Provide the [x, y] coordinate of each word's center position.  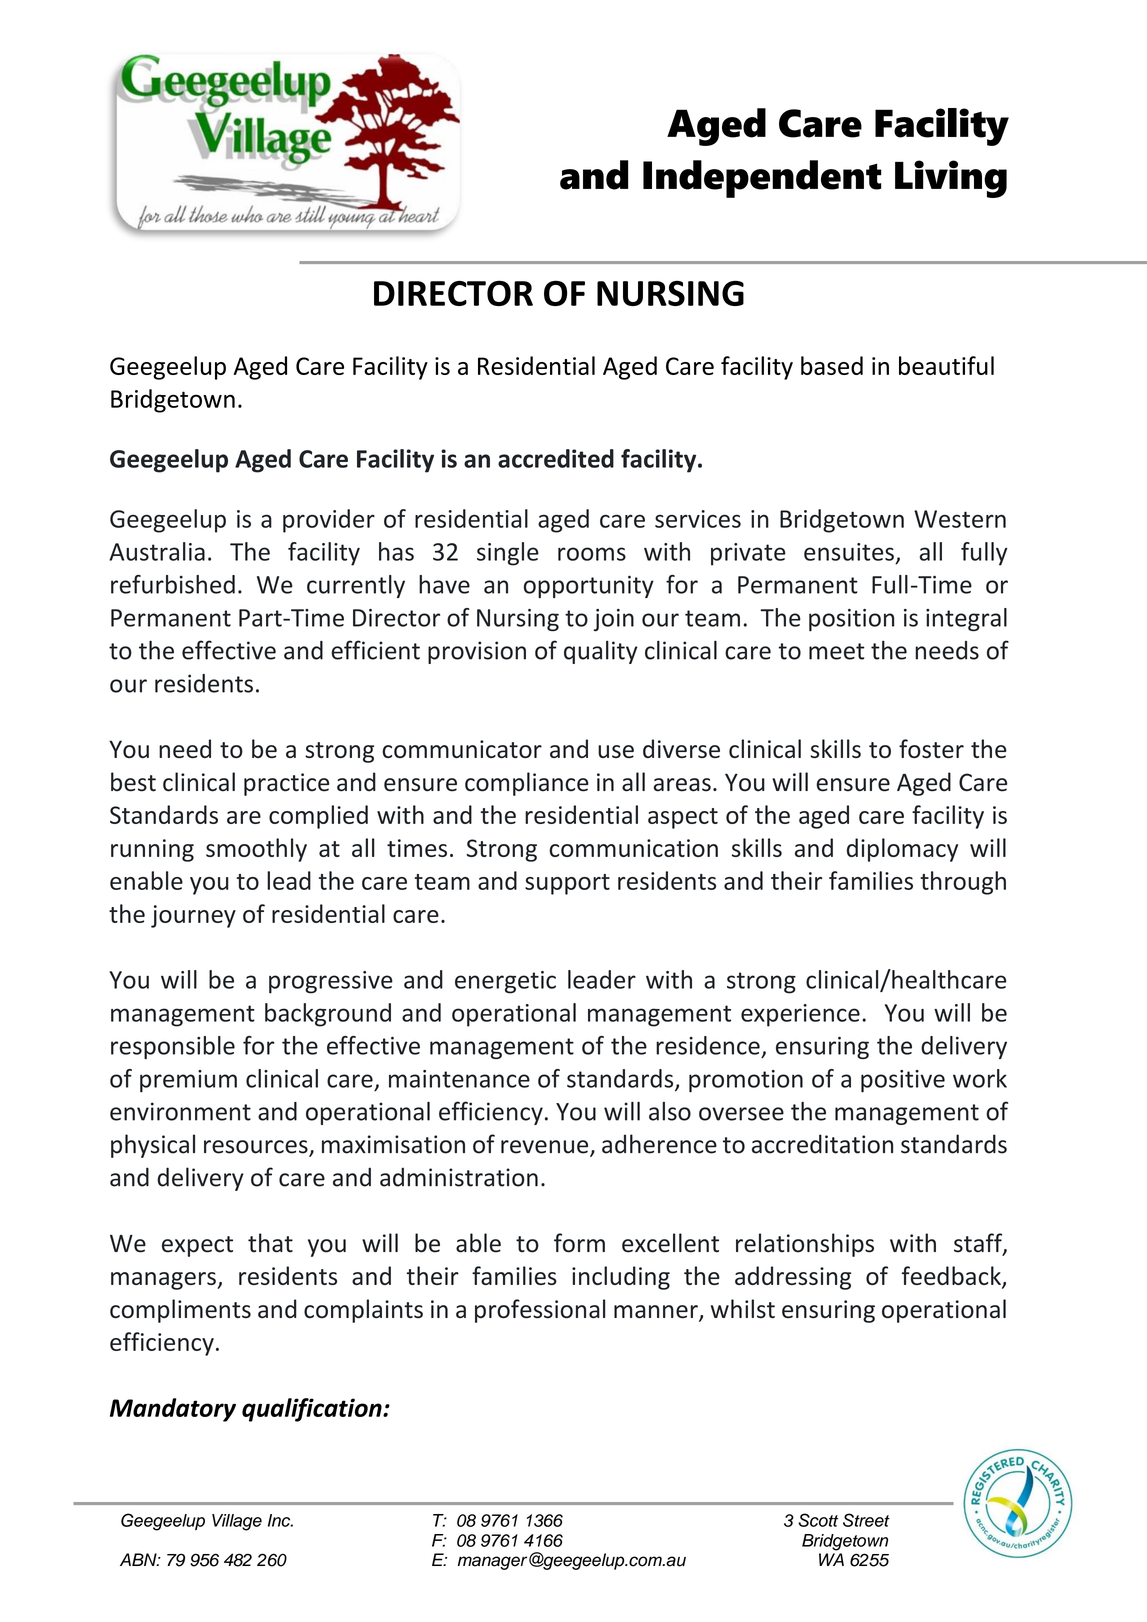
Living [951, 179]
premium [188, 1081]
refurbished [173, 584]
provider [329, 521]
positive [903, 1081]
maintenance [459, 1079]
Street [866, 1520]
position [851, 620]
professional [540, 1311]
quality [601, 652]
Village [237, 1522]
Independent [762, 179]
